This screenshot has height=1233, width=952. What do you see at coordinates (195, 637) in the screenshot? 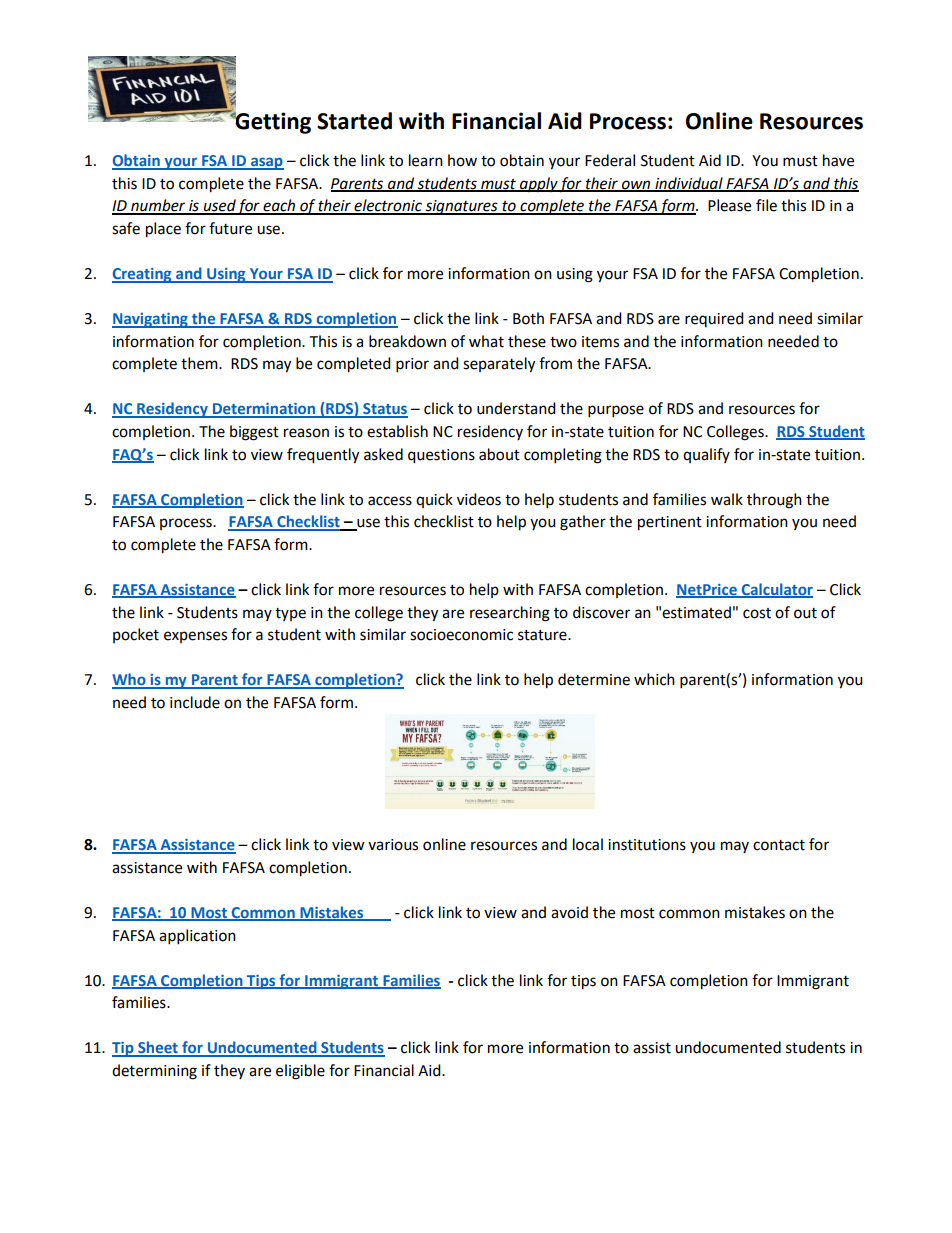
I see `expenses` at bounding box center [195, 637].
